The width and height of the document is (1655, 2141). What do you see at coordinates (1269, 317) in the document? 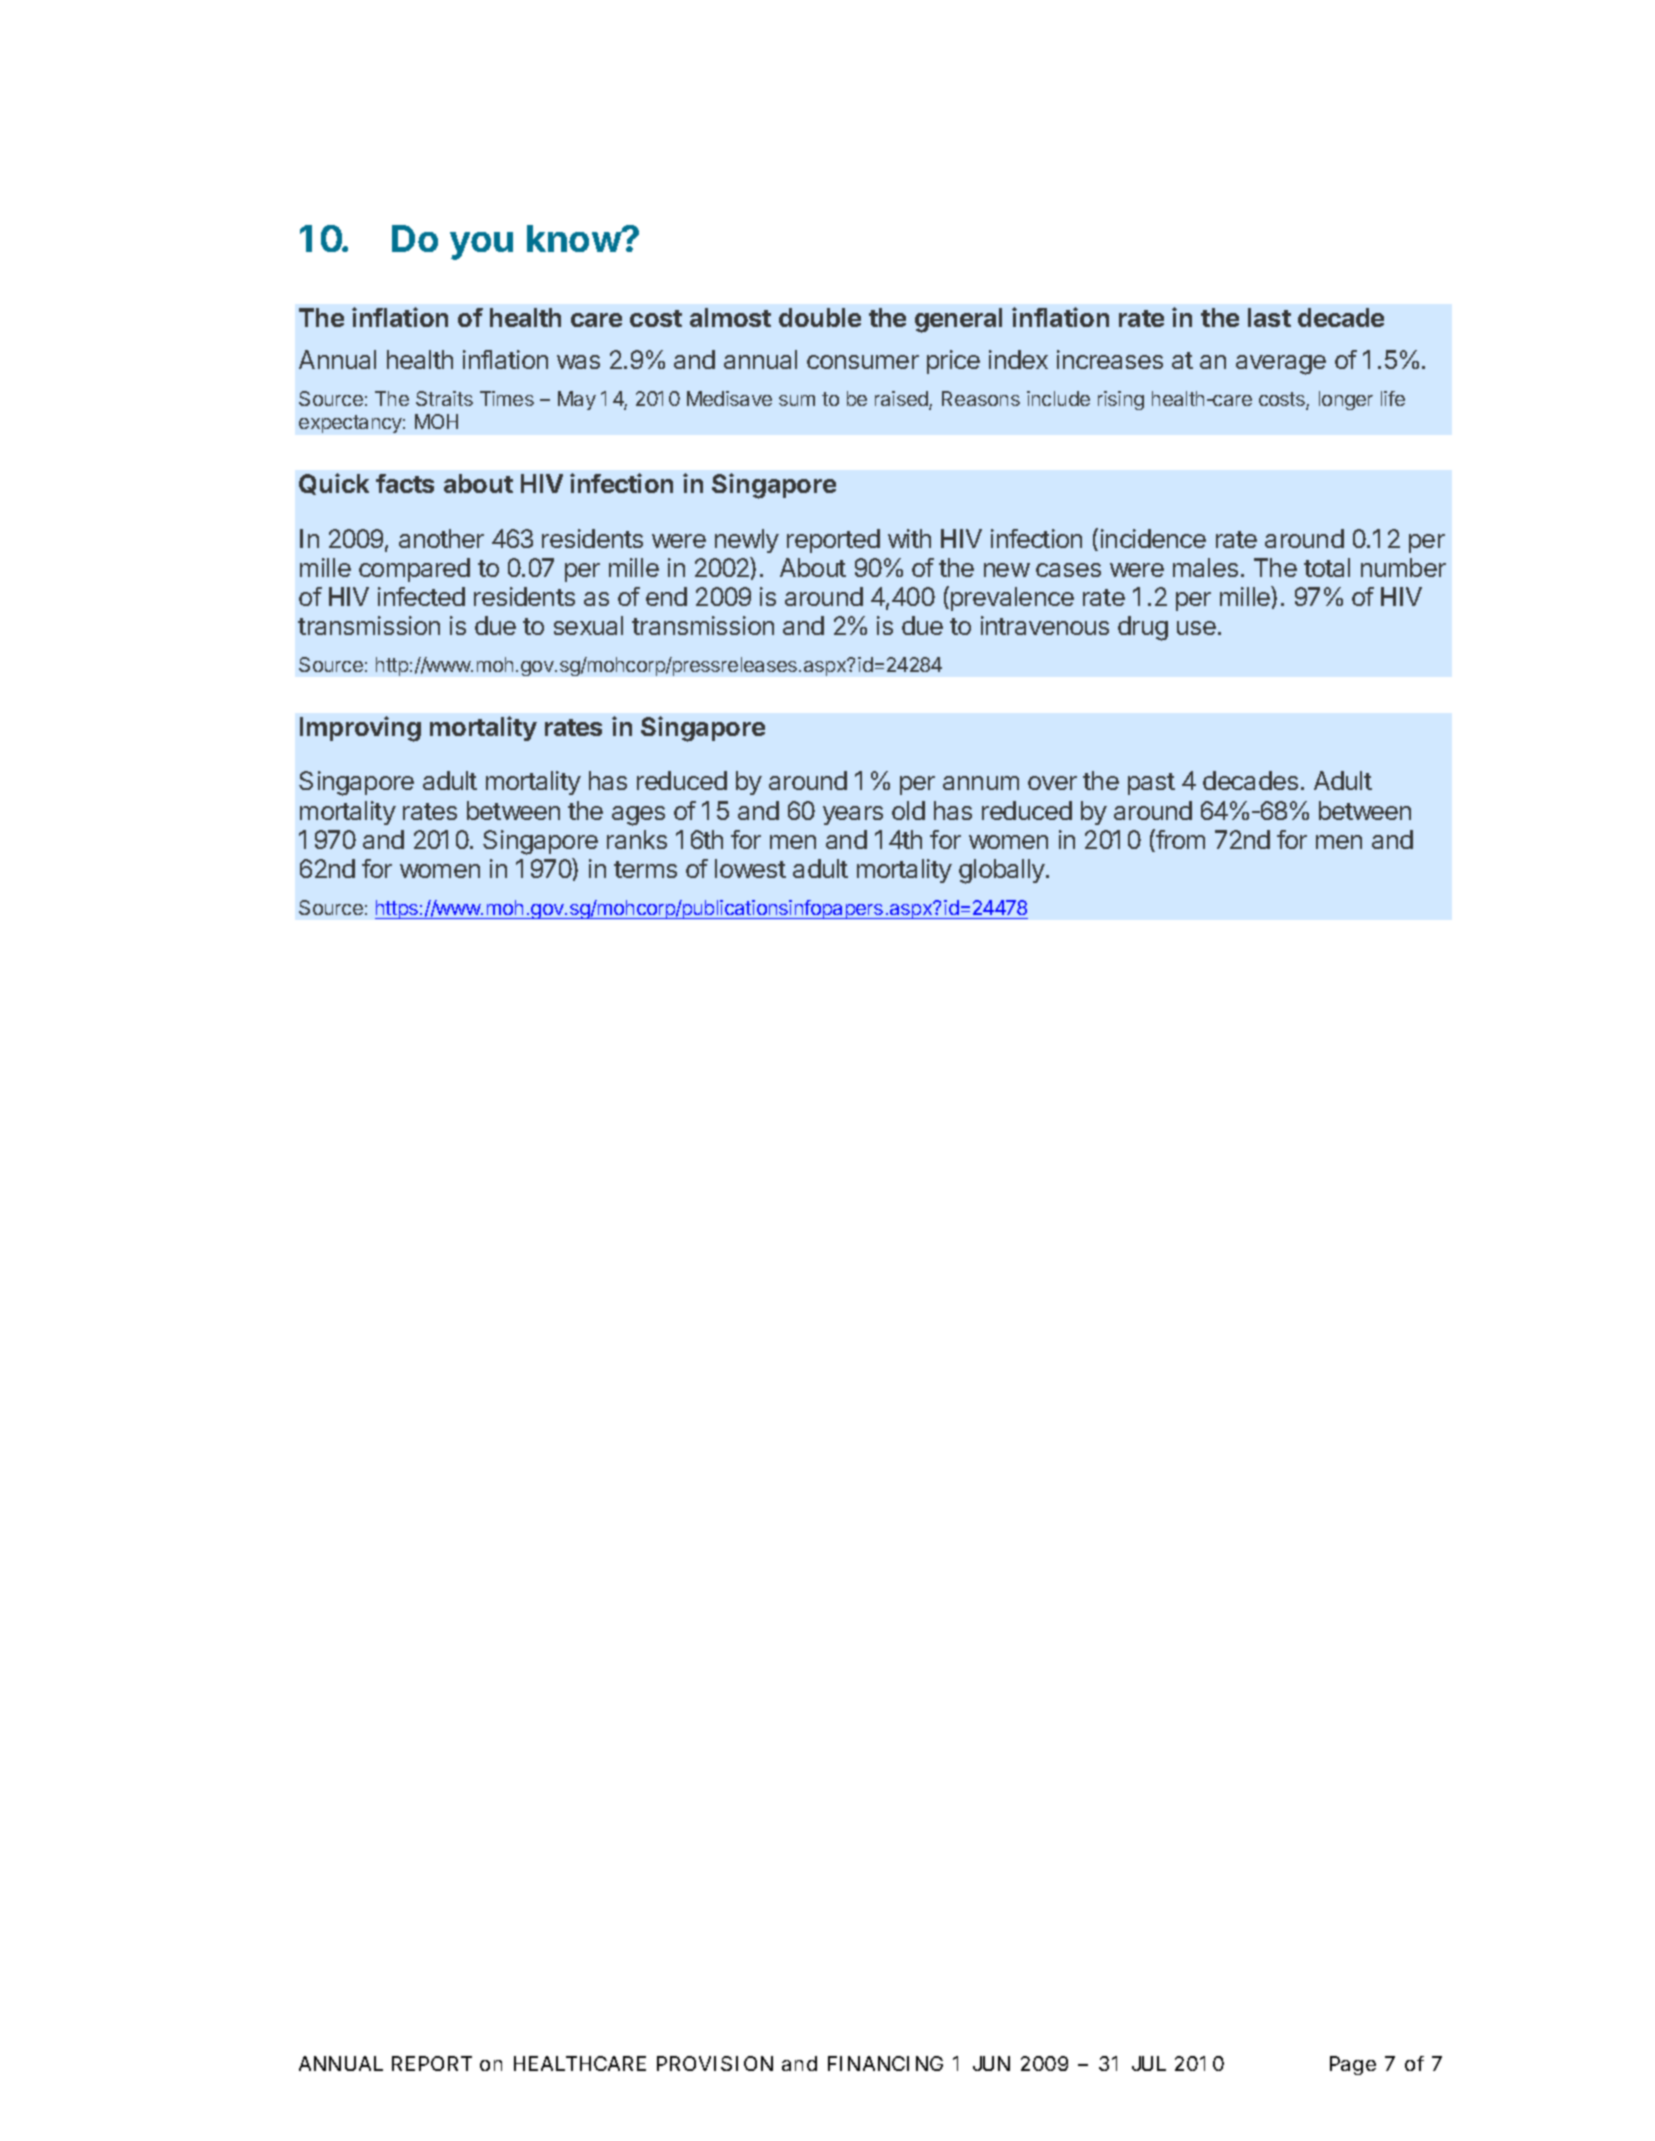
I see `last` at bounding box center [1269, 317].
